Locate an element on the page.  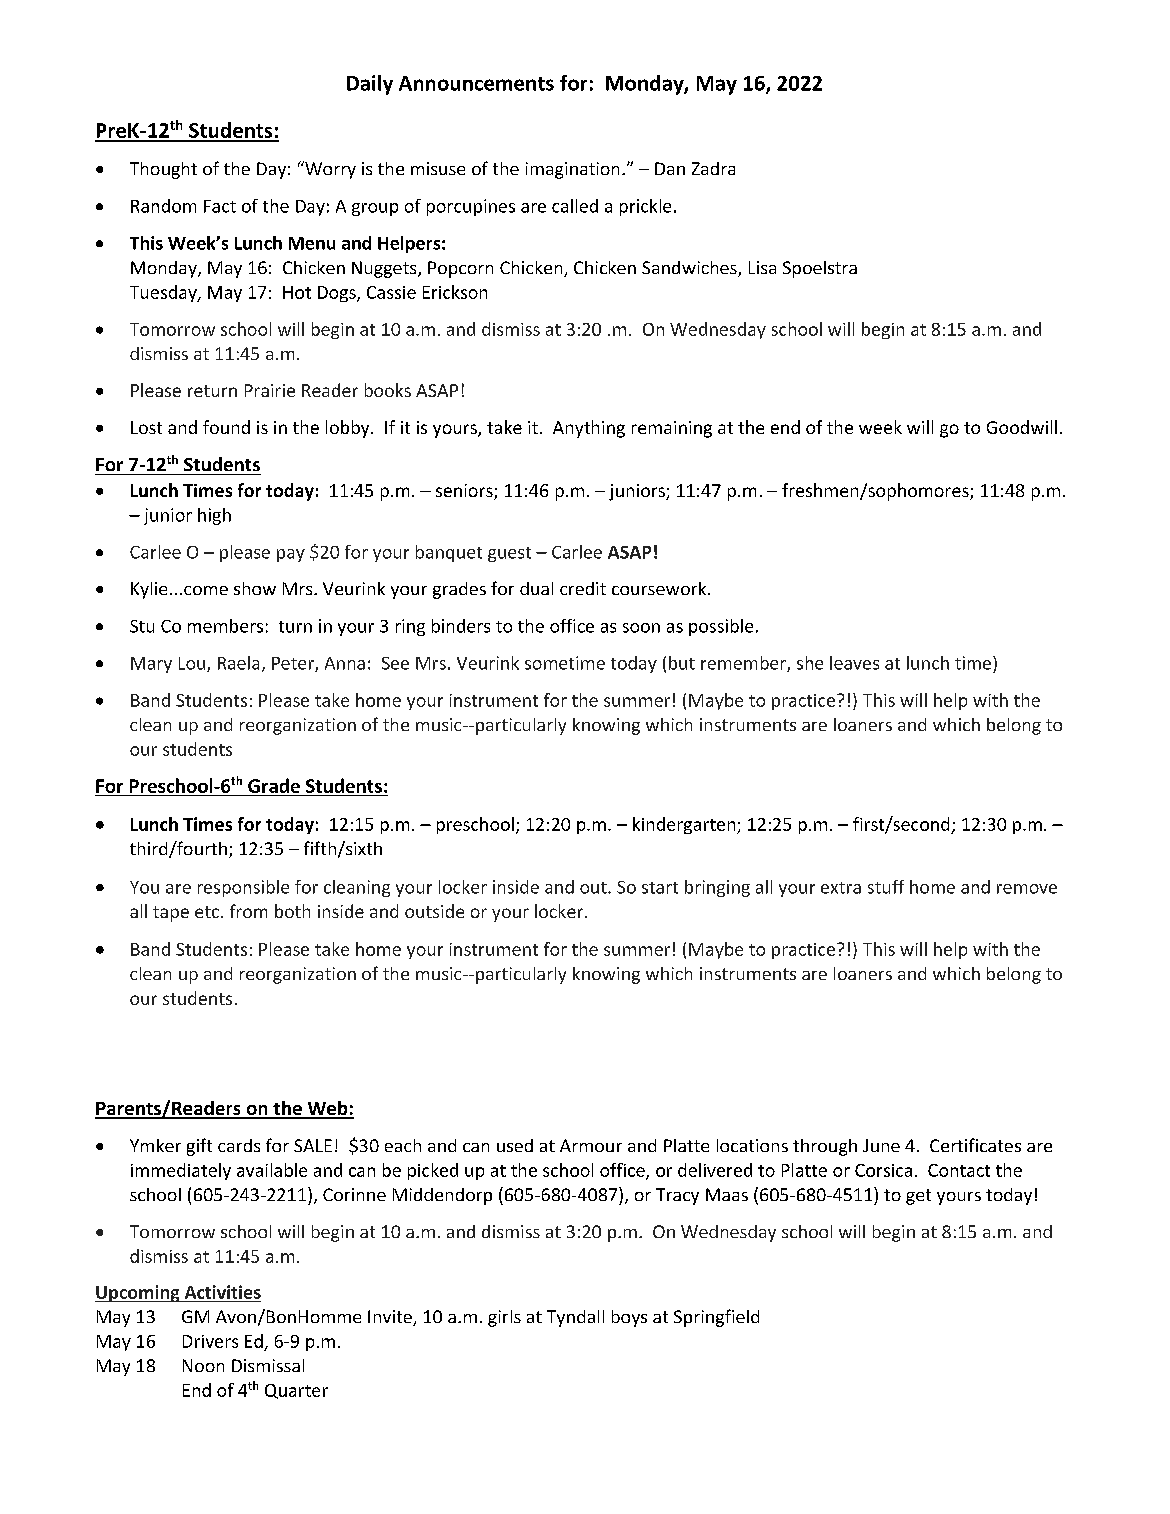
Drivers is located at coordinates (210, 1341).
